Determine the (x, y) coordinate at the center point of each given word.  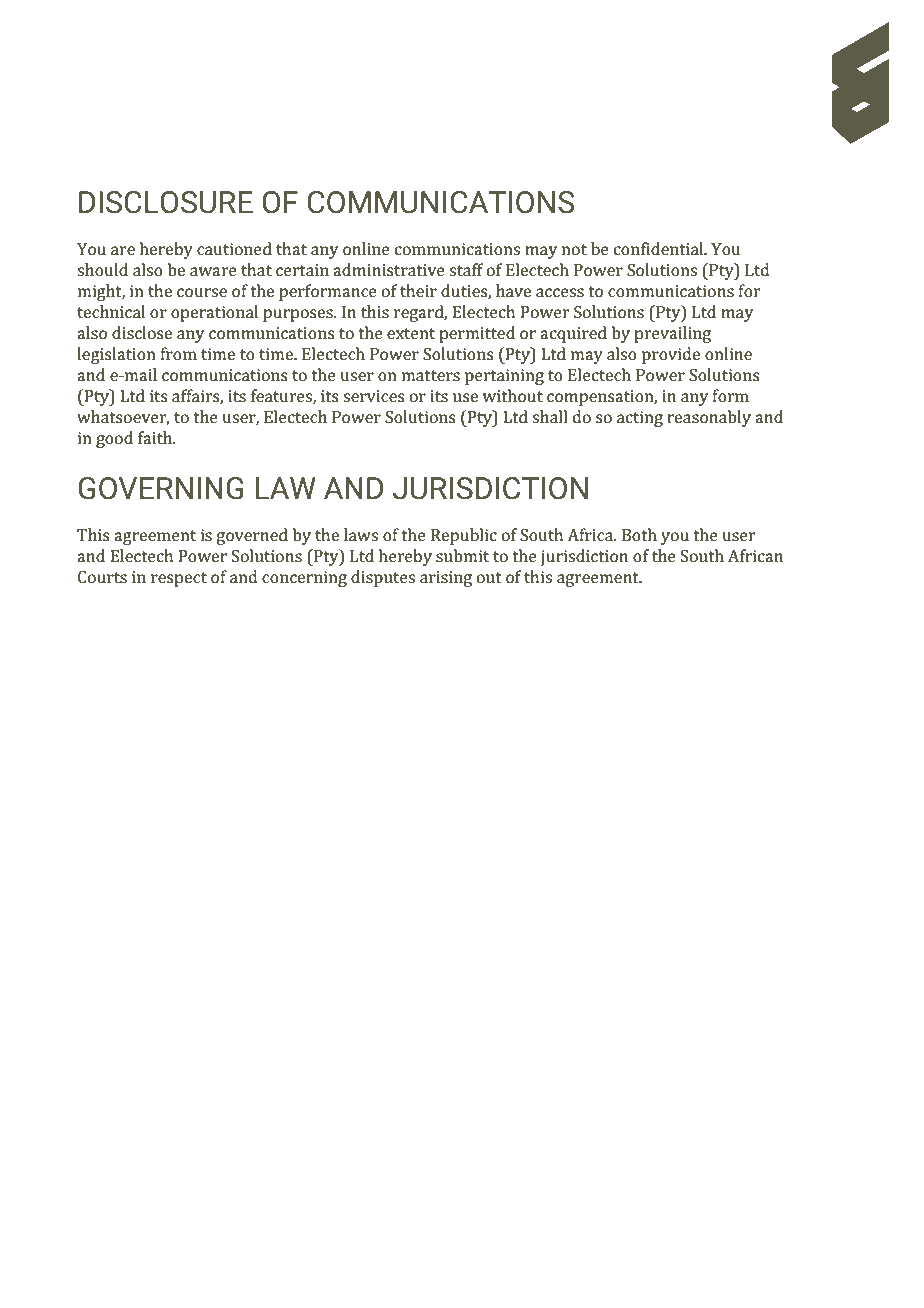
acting (640, 419)
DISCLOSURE (166, 202)
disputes (383, 578)
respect (179, 579)
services (374, 396)
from (179, 353)
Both (639, 534)
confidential (660, 248)
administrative (389, 269)
